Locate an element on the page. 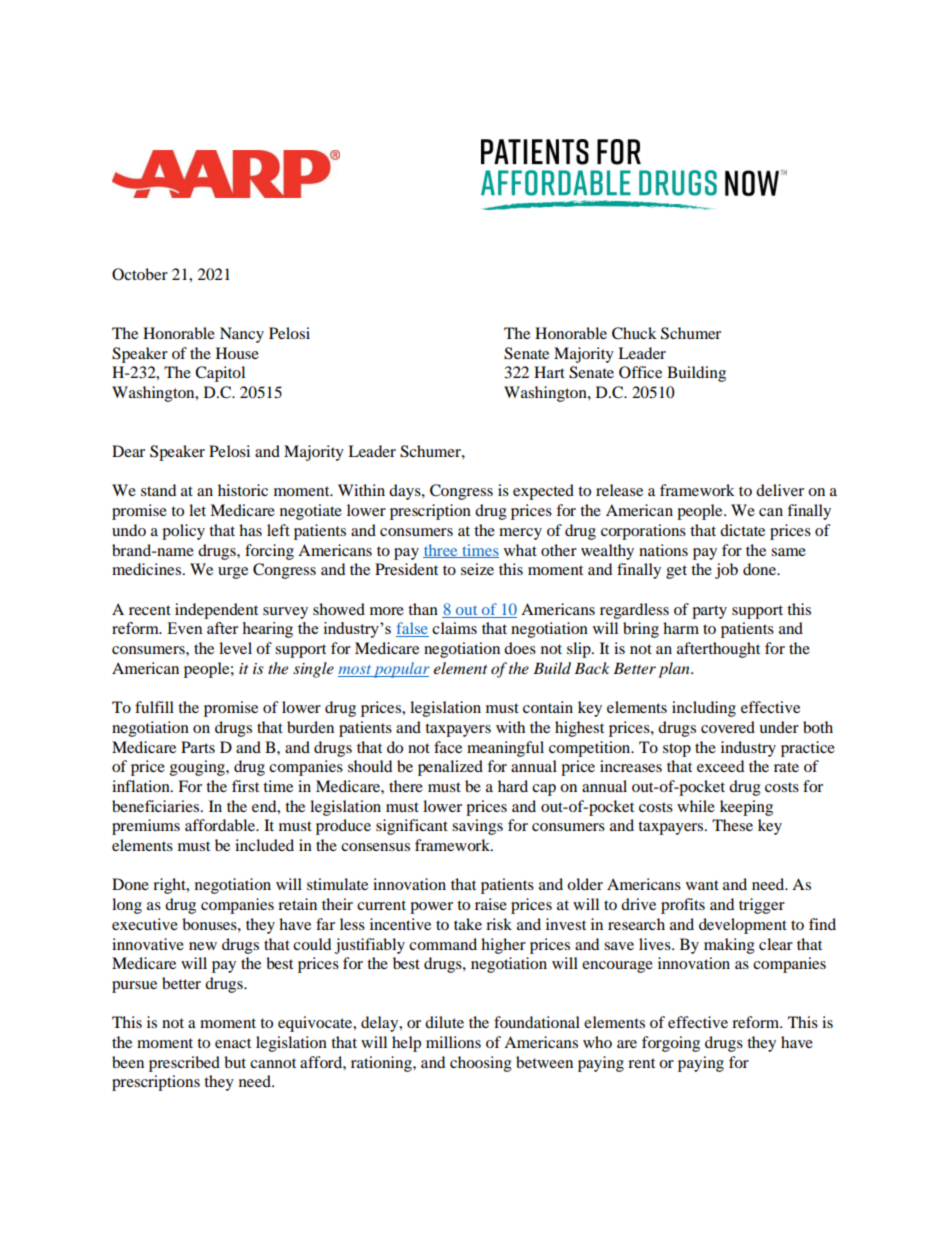 The image size is (952, 1233). three is located at coordinates (441, 551).
